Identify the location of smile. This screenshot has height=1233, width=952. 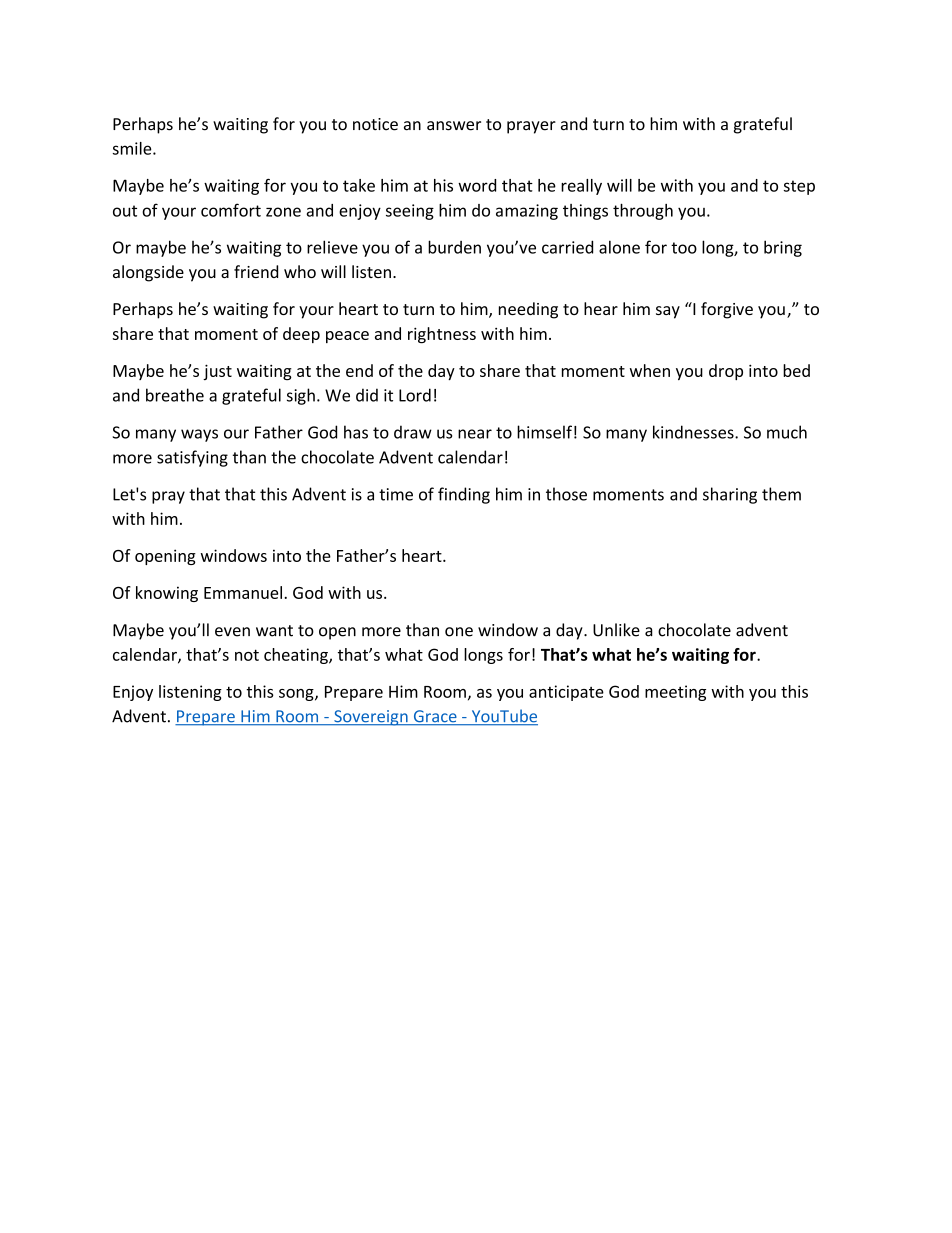
(133, 148).
